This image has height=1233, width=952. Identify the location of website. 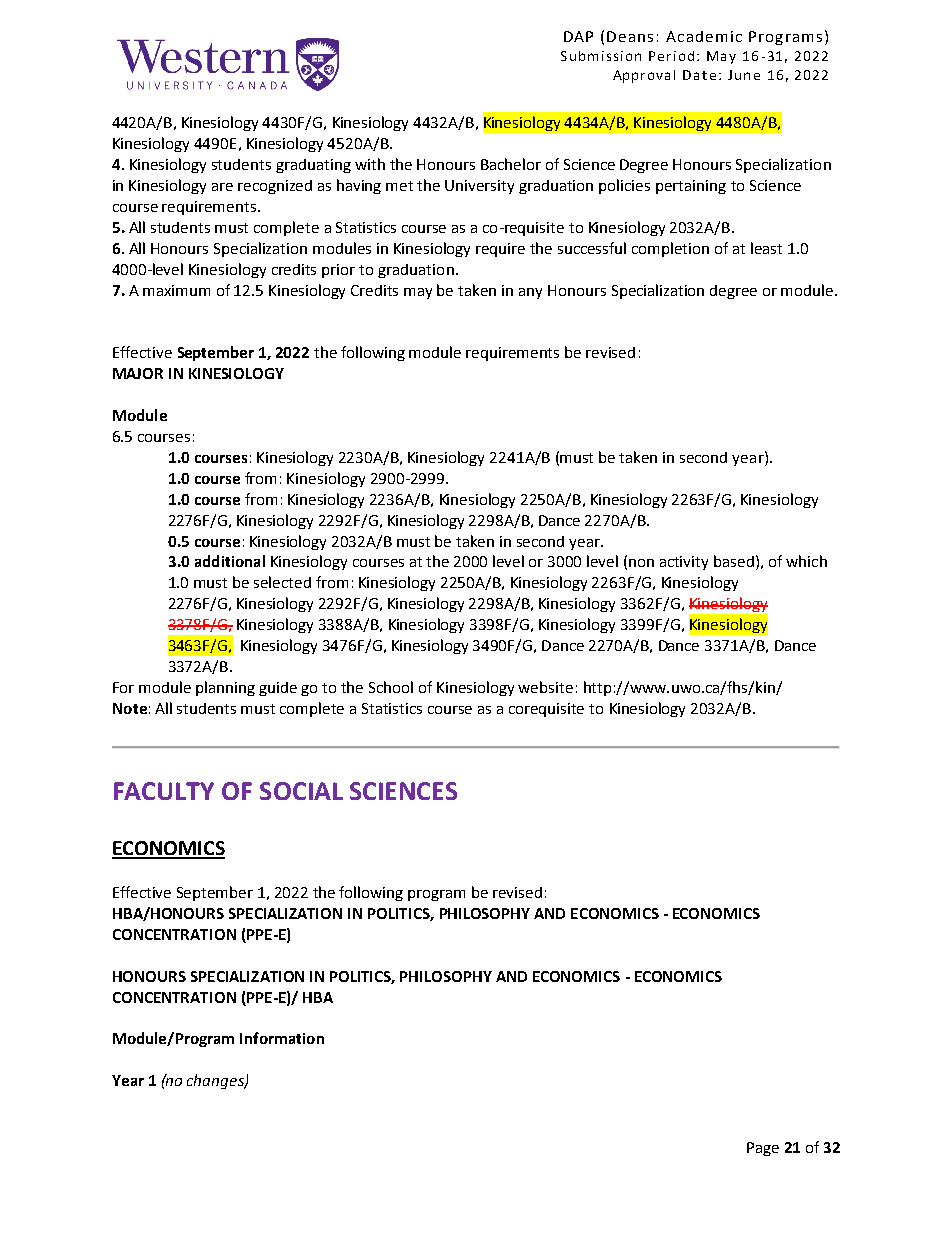
(545, 687).
